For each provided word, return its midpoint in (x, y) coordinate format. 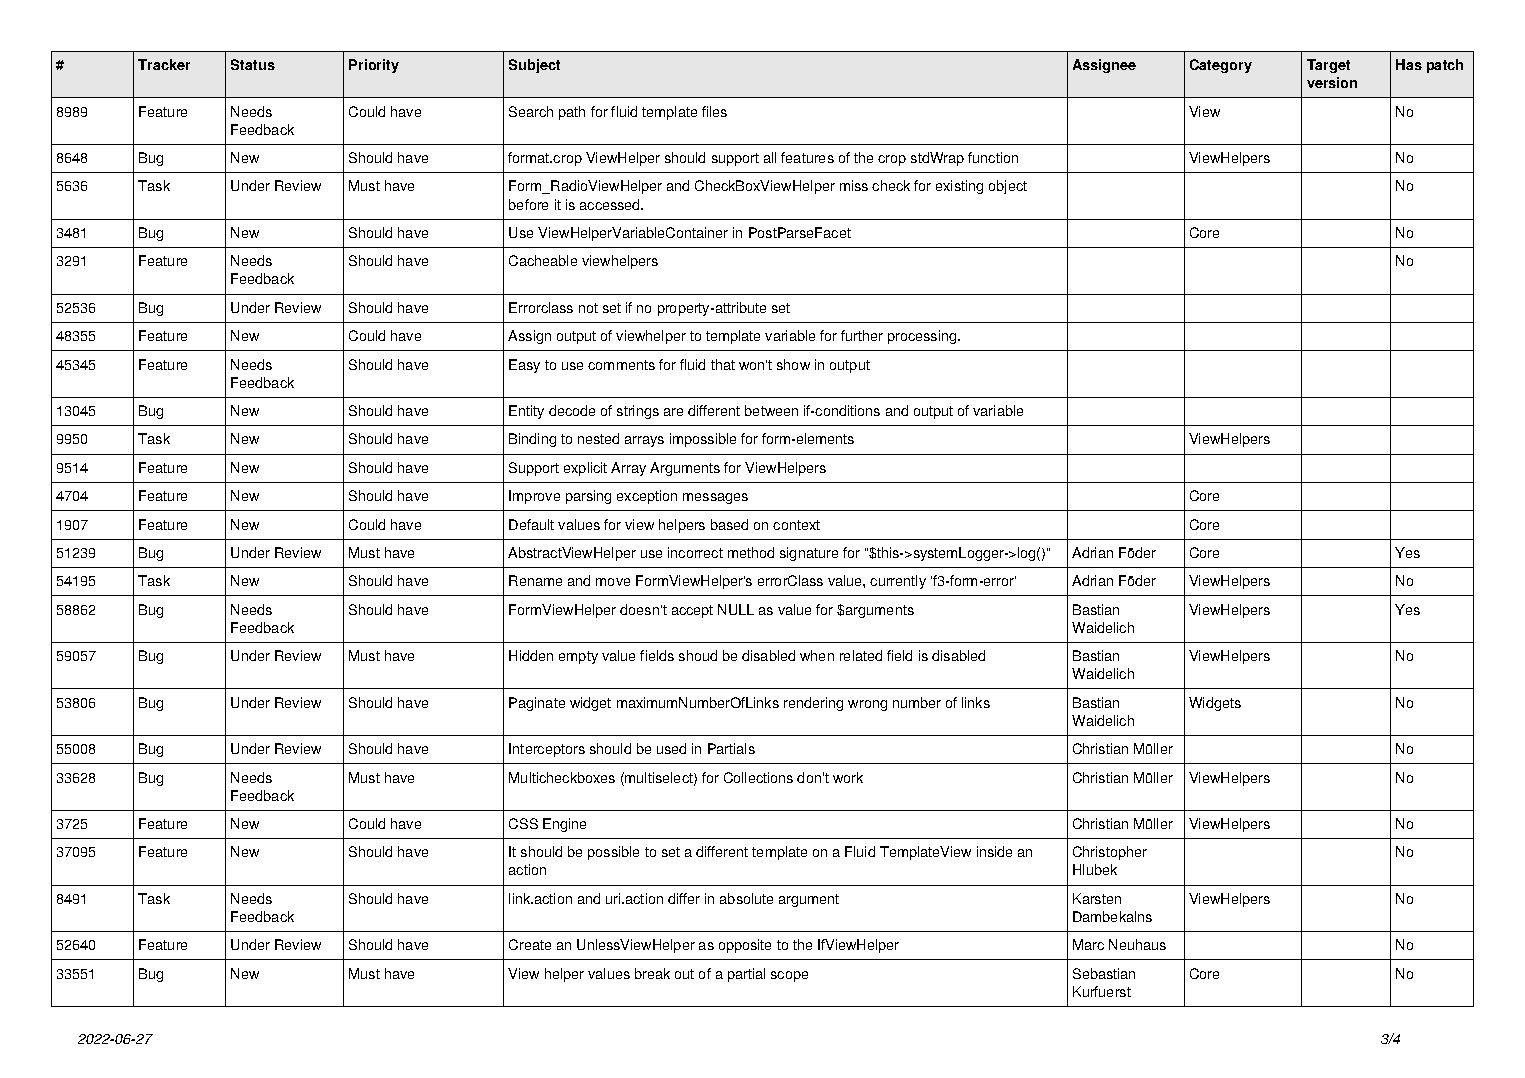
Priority (374, 66)
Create (530, 944)
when (817, 655)
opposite (745, 946)
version (1332, 82)
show (793, 364)
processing (923, 337)
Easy (524, 366)
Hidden (531, 655)
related (861, 655)
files (714, 111)
